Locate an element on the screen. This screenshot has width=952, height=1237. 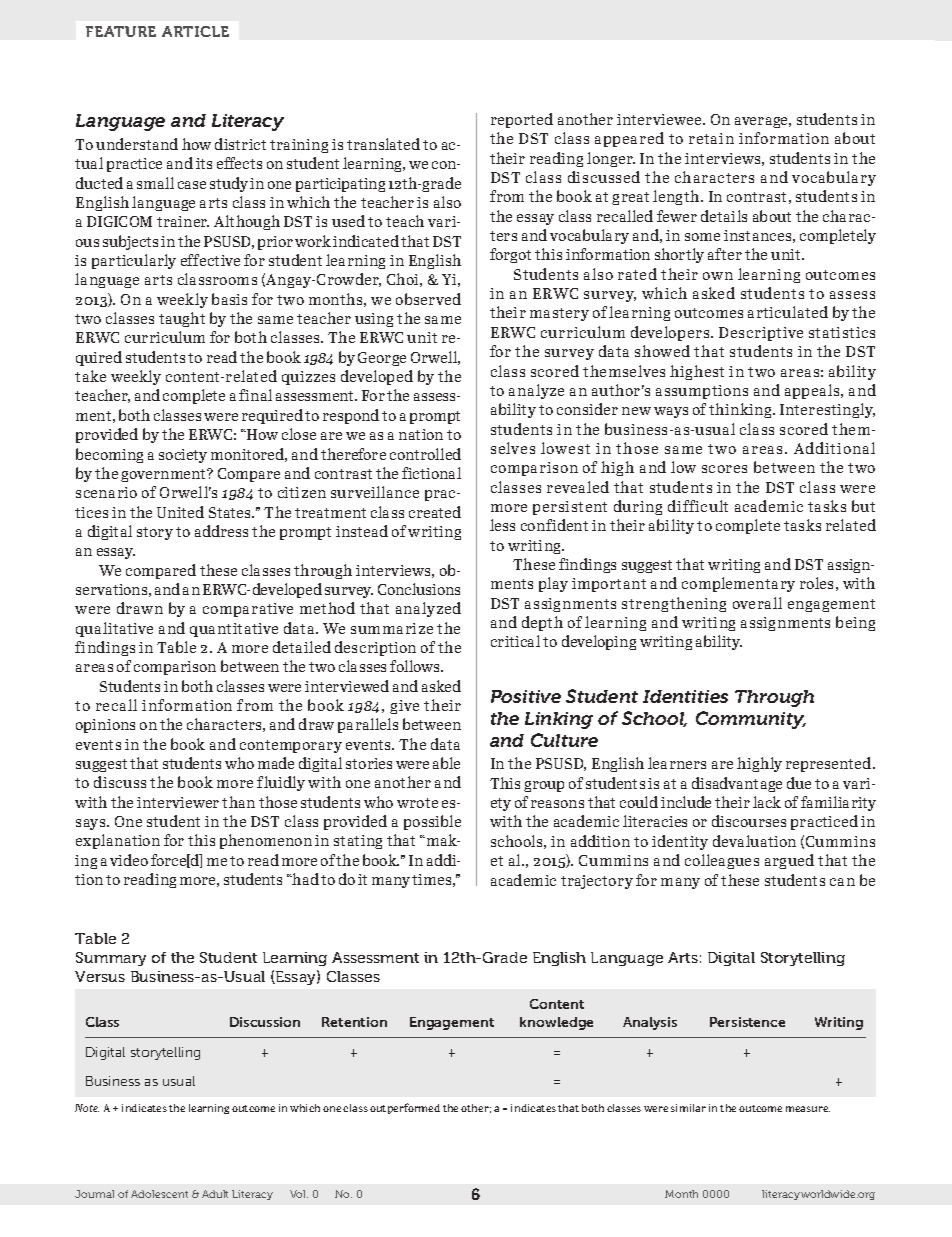
lack is located at coordinates (767, 802).
